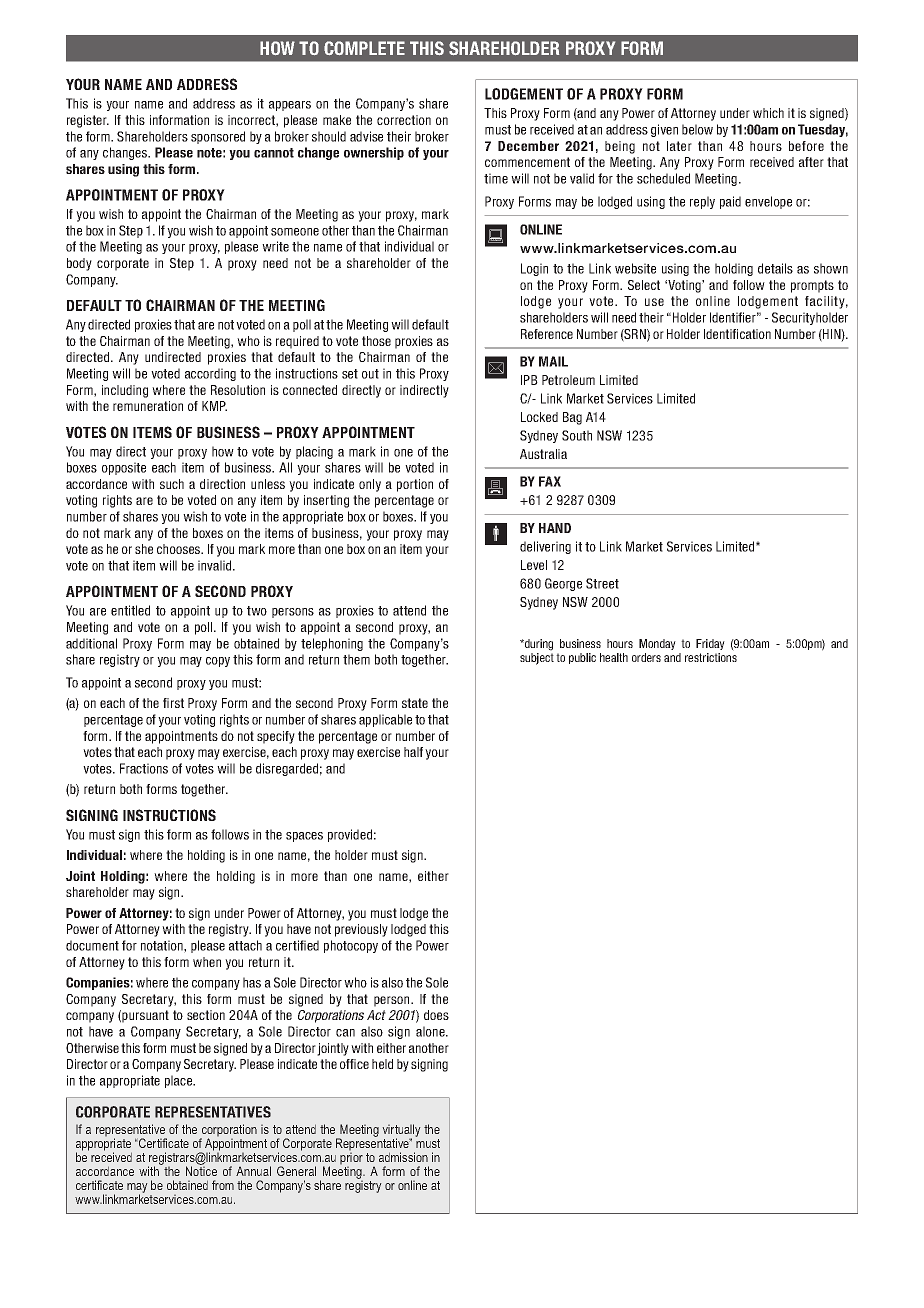 This screenshot has width=924, height=1308. Describe the element at coordinates (404, 120) in the screenshot. I see `correction` at that location.
